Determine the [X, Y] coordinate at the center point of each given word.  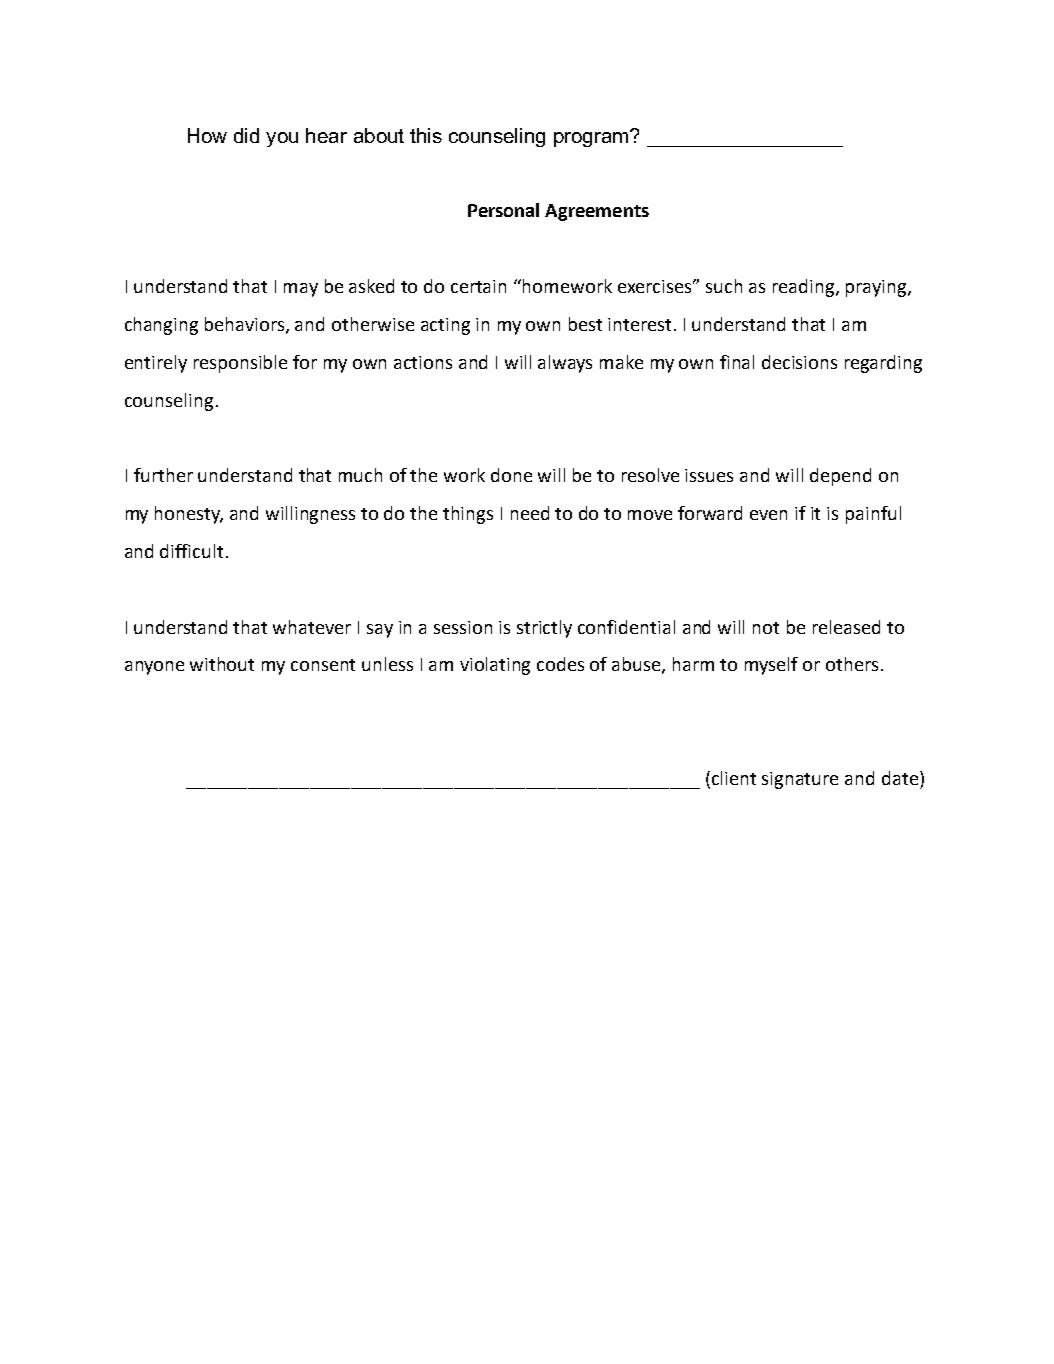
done [511, 475]
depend [840, 477]
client [734, 778]
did [246, 135]
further [163, 475]
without [222, 664]
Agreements [597, 212]
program [592, 138]
